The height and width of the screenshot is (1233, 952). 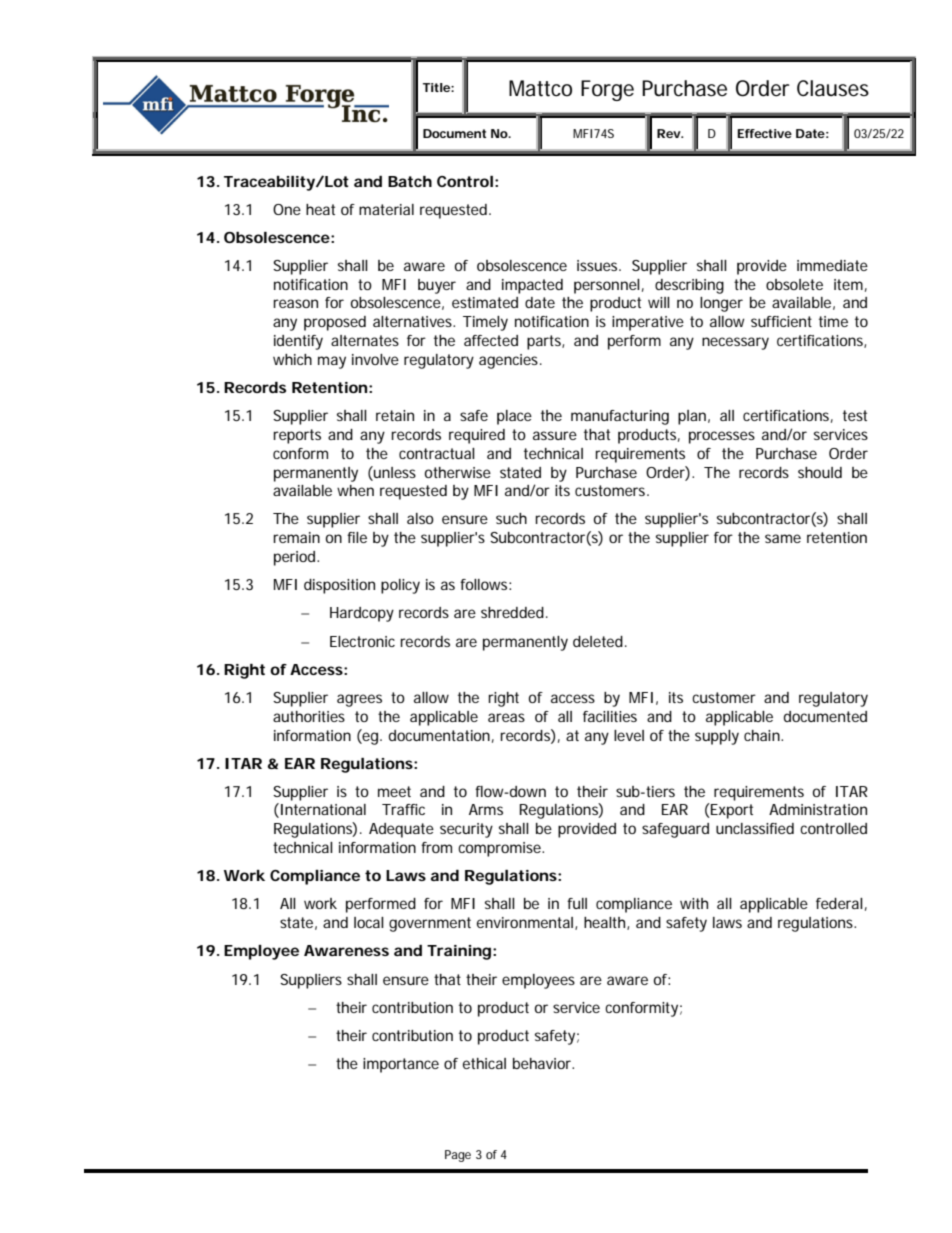 What do you see at coordinates (362, 614) in the screenshot?
I see `Hardcopy` at bounding box center [362, 614].
